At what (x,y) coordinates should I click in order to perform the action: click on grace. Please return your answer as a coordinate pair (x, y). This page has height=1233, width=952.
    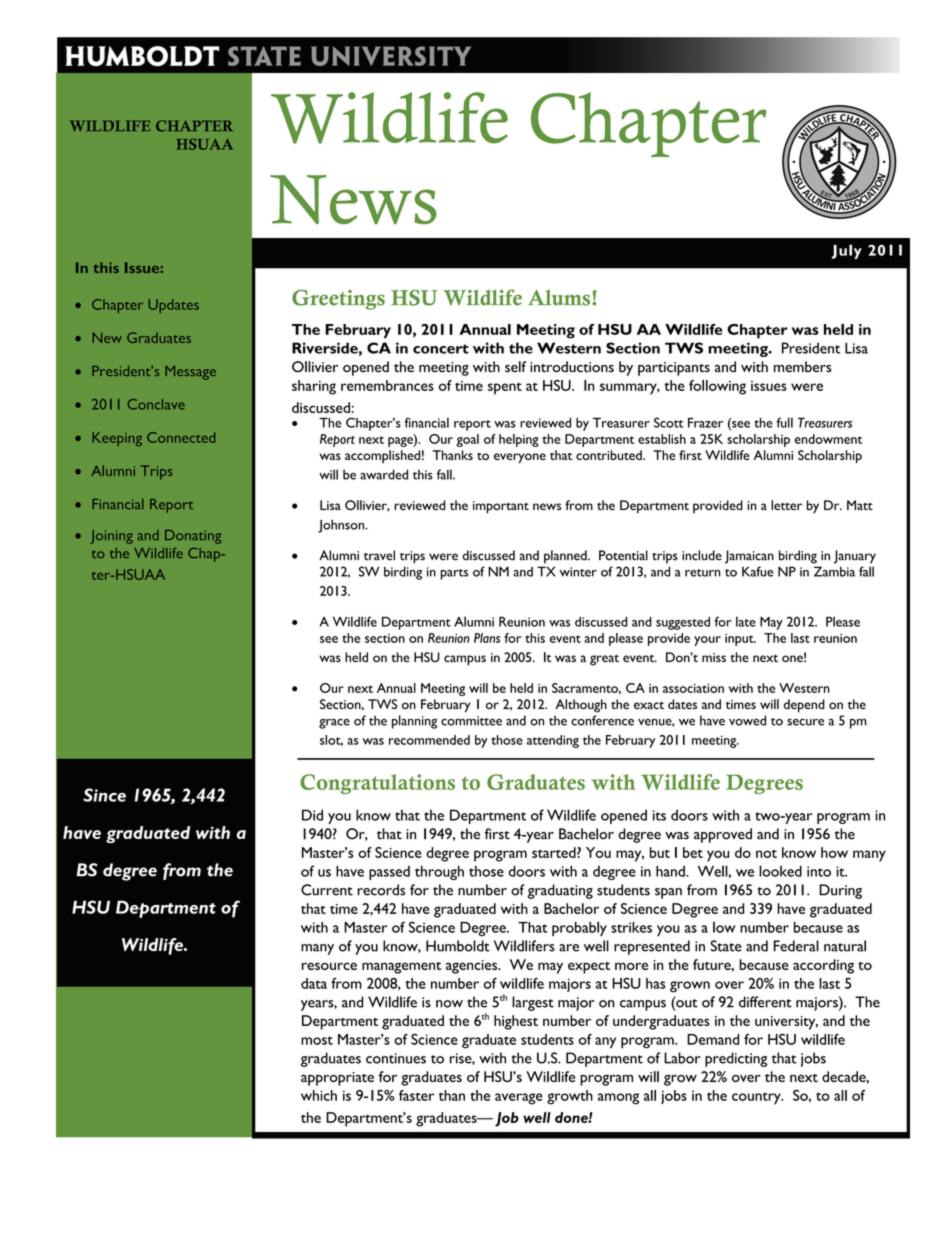
    Looking at the image, I should click on (334, 723).
